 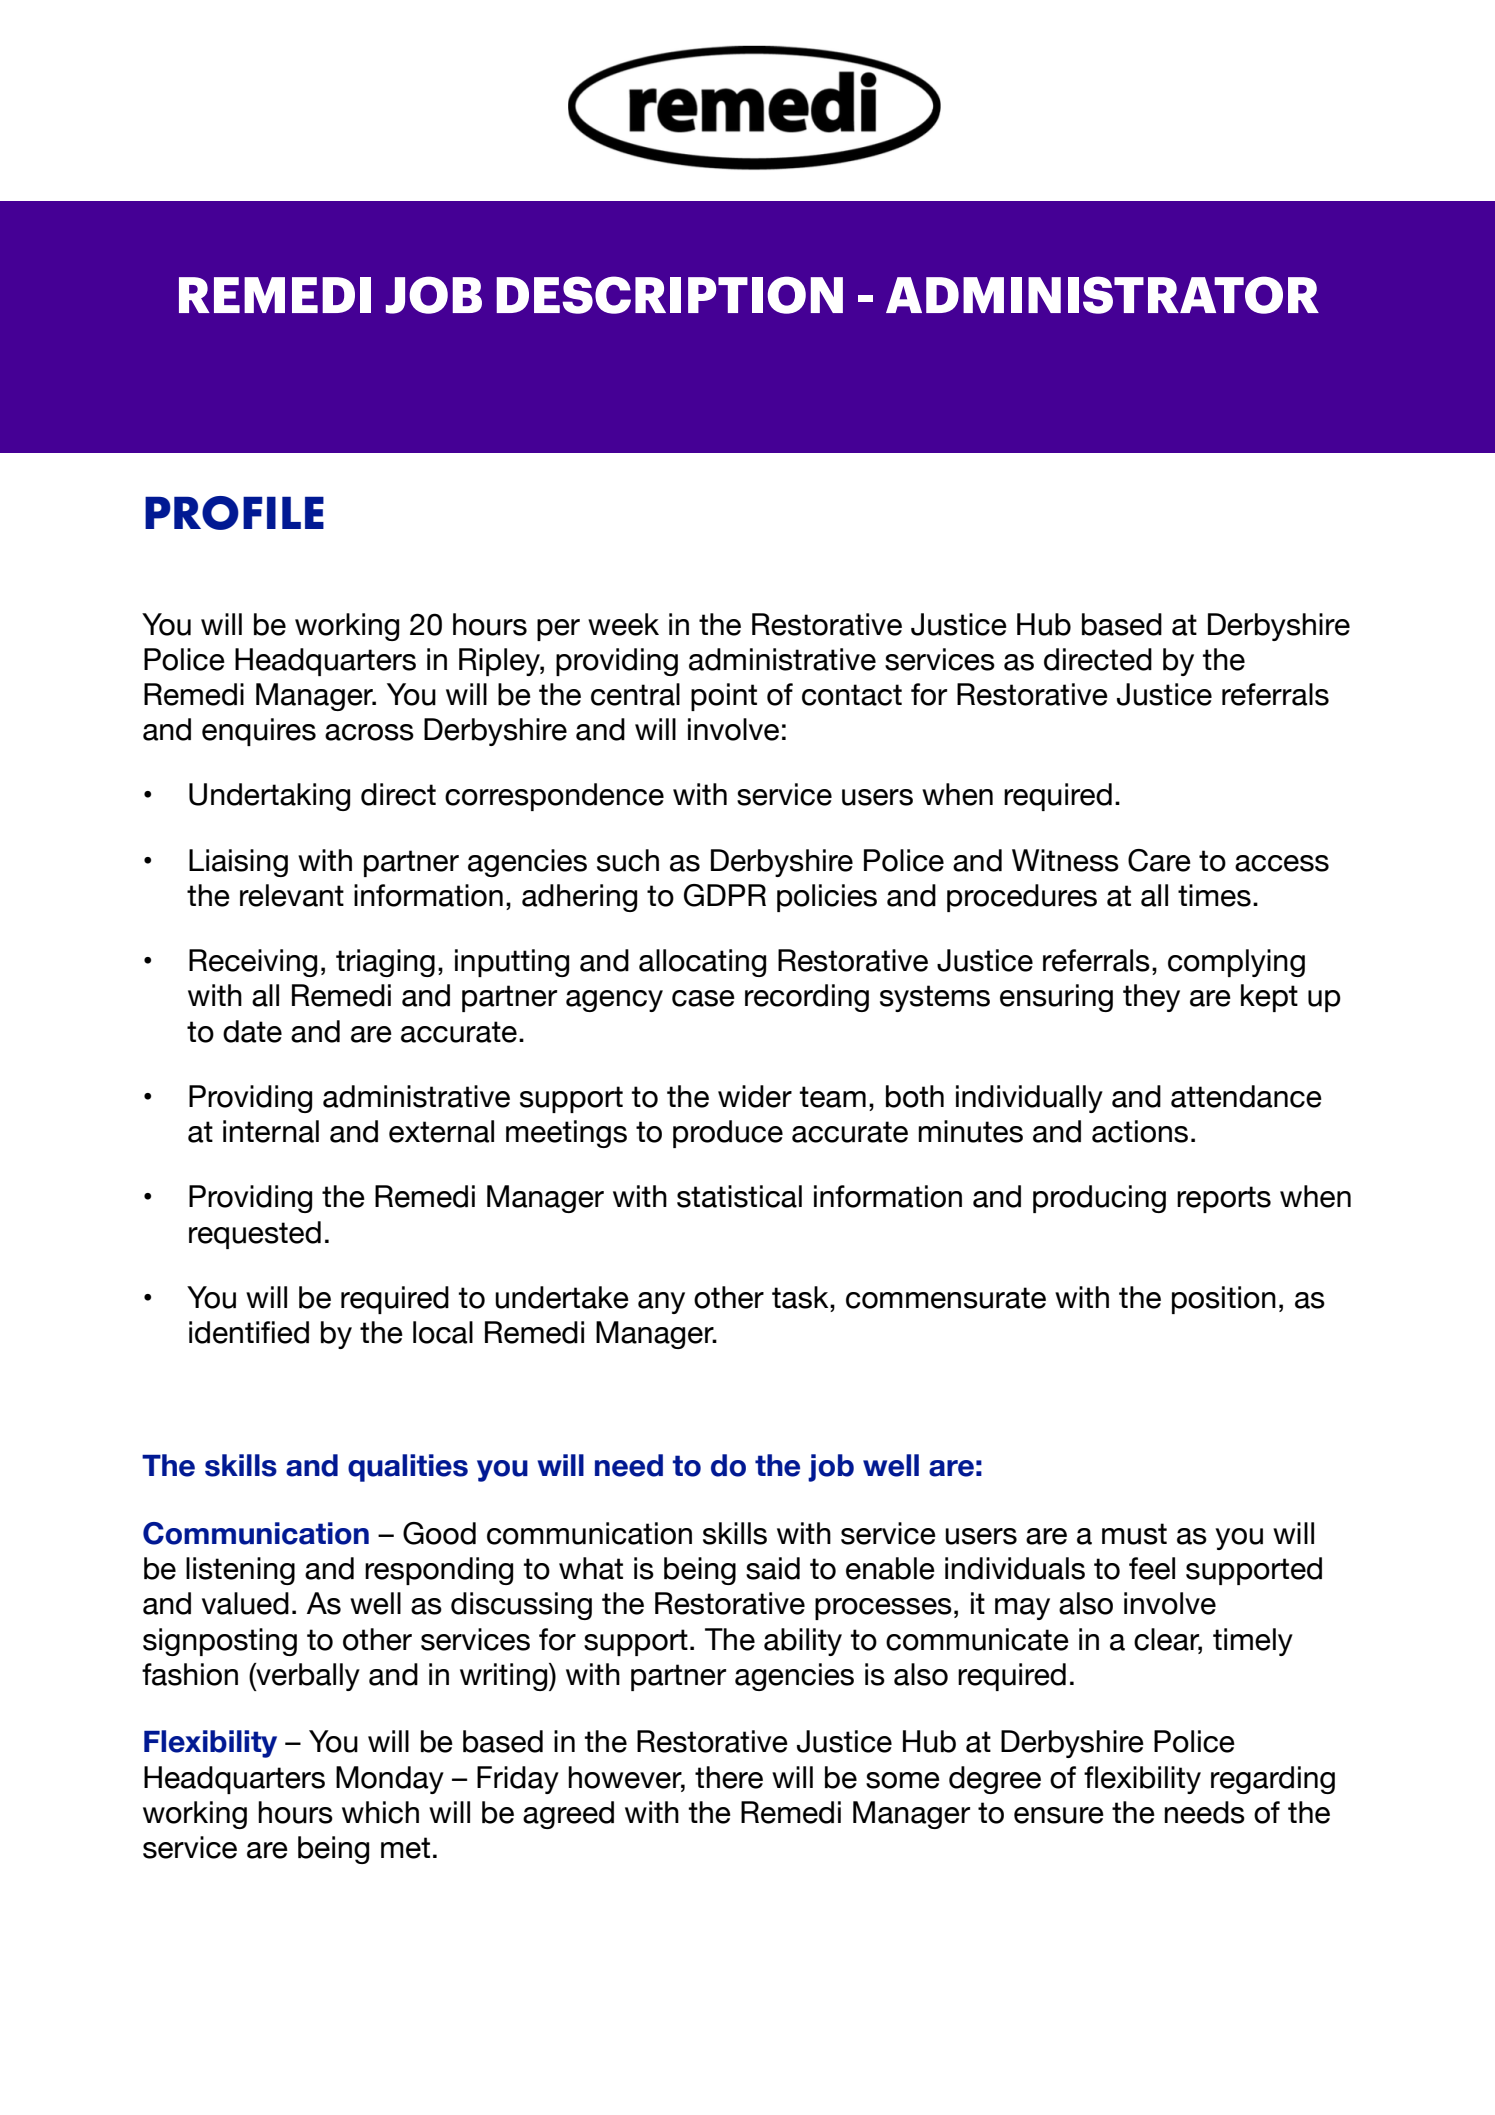 What do you see at coordinates (1102, 295) in the screenshot?
I see `ADMINISTRATOR` at bounding box center [1102, 295].
